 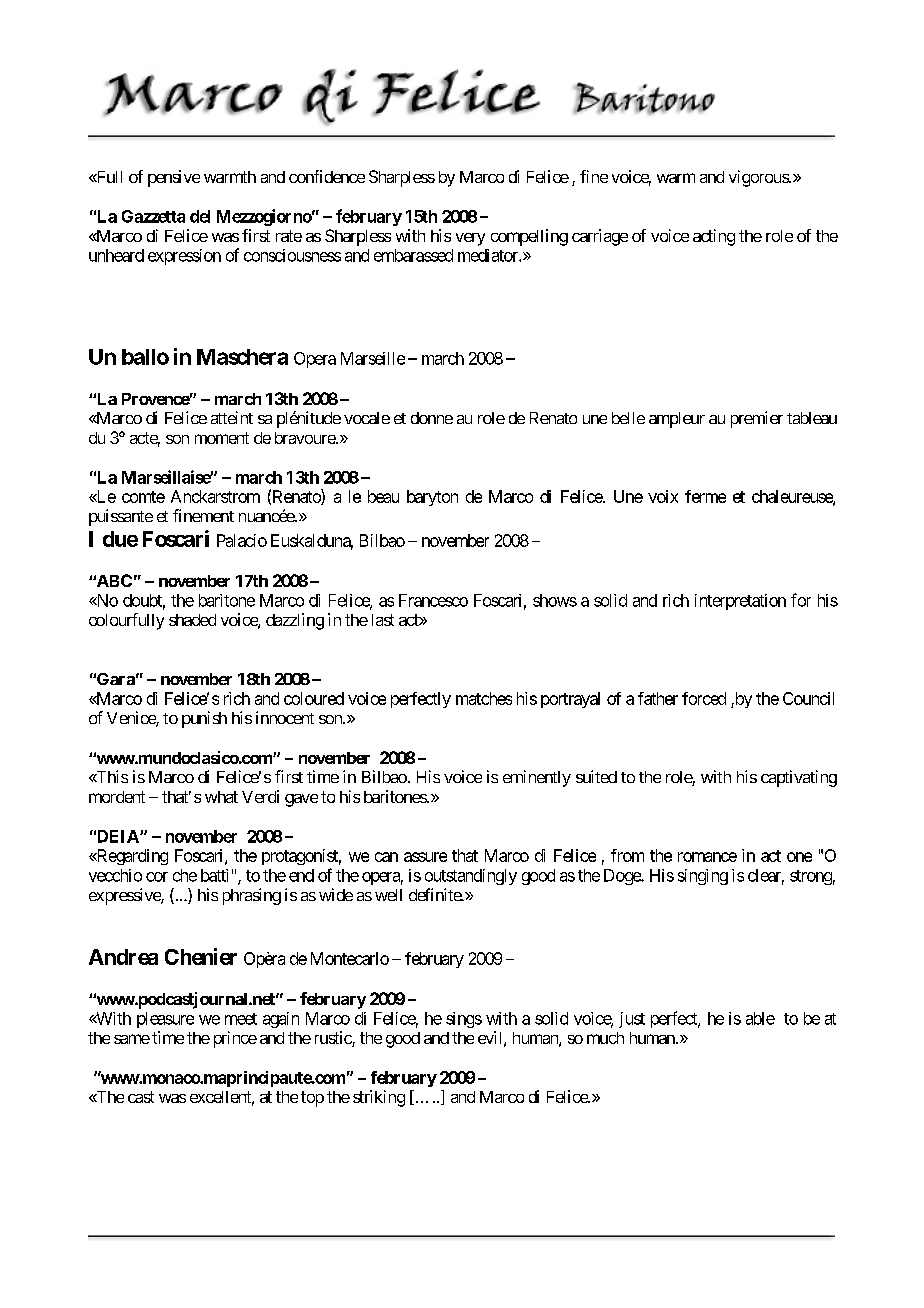 I want to click on shaded, so click(x=192, y=620).
